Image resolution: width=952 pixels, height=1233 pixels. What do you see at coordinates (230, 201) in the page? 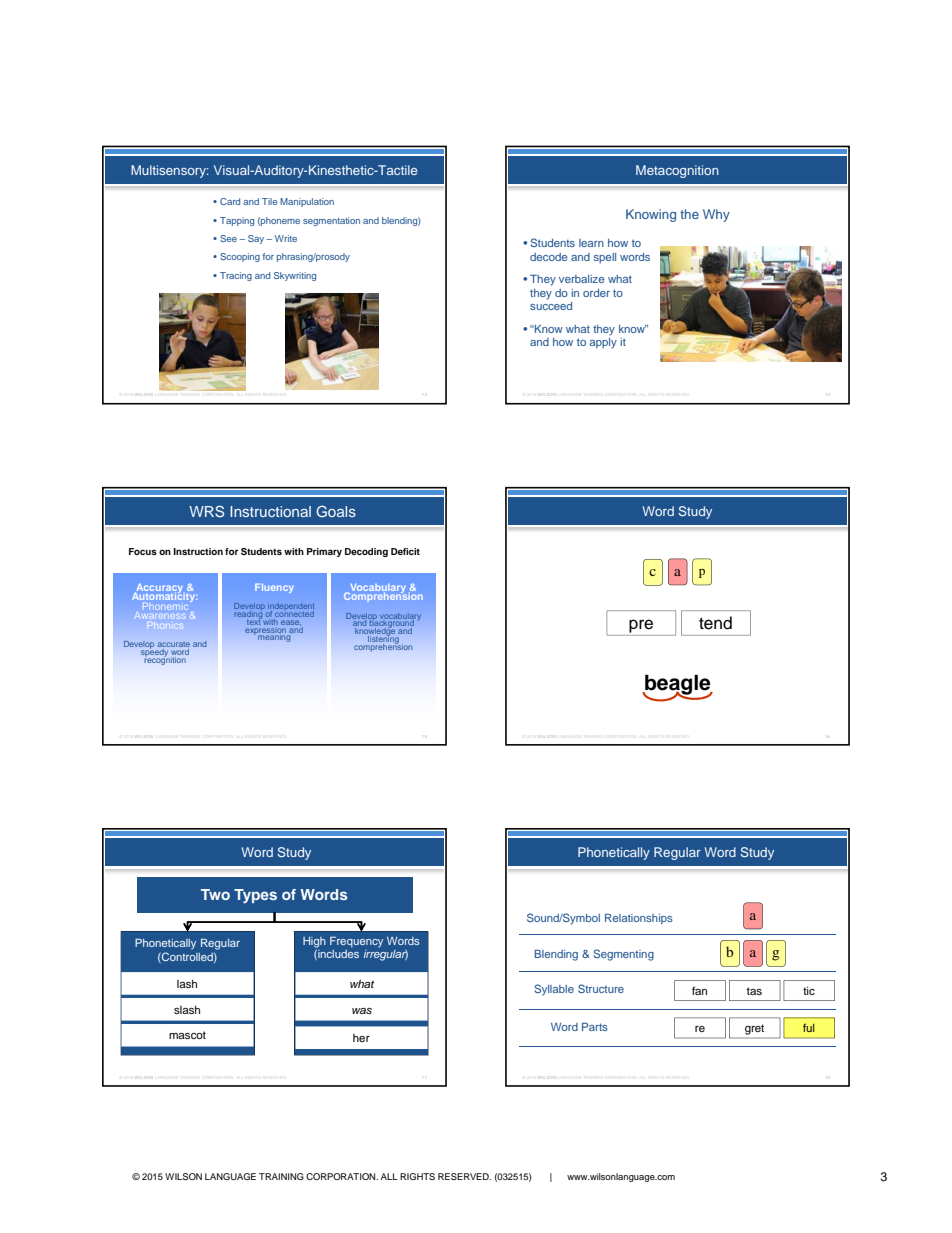
I see `Card` at bounding box center [230, 201].
